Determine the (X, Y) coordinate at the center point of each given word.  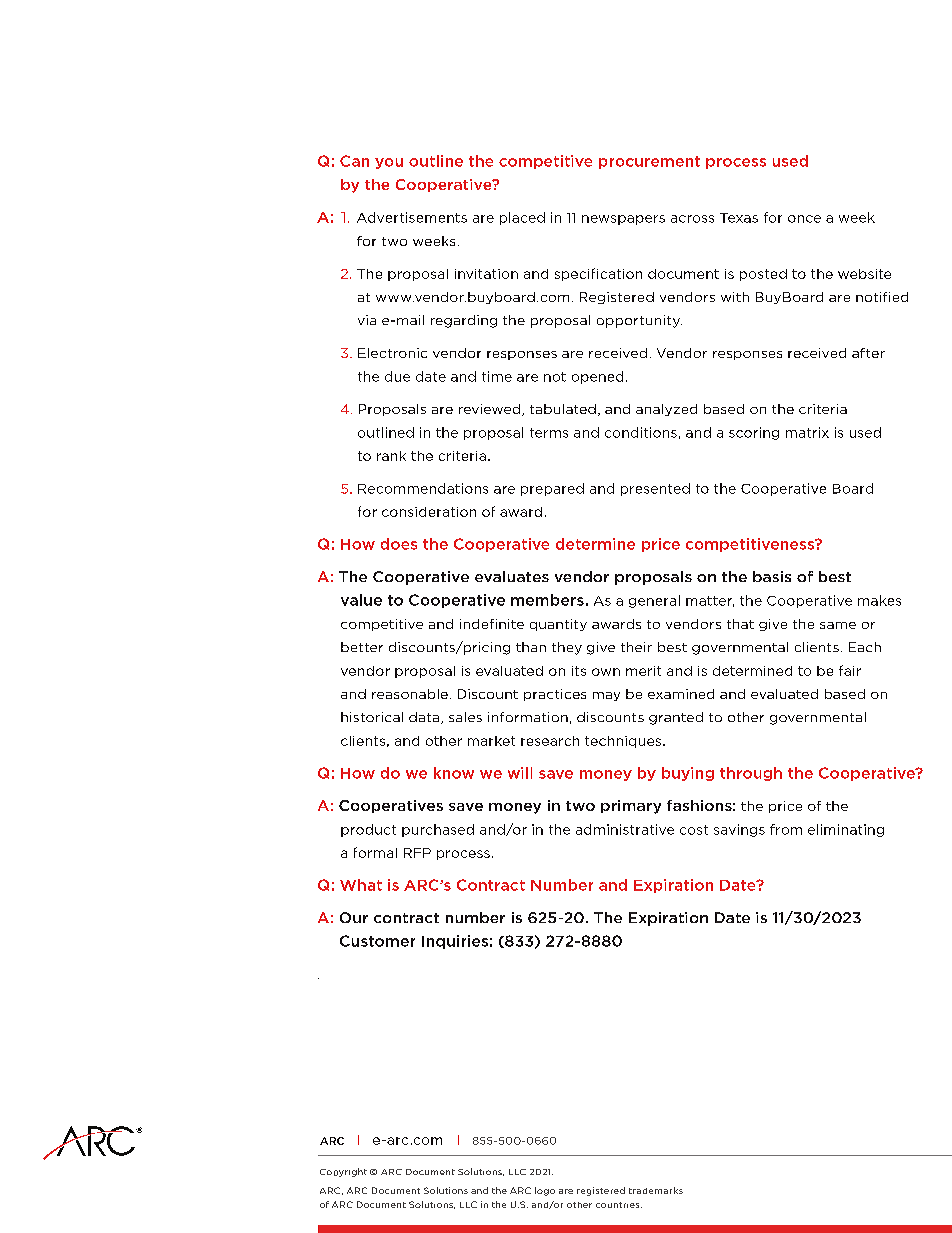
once (804, 219)
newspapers (623, 220)
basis (772, 576)
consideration (429, 512)
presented (655, 489)
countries (619, 1205)
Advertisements (412, 217)
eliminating (846, 830)
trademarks (656, 1190)
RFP (417, 853)
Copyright (343, 1172)
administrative (625, 829)
